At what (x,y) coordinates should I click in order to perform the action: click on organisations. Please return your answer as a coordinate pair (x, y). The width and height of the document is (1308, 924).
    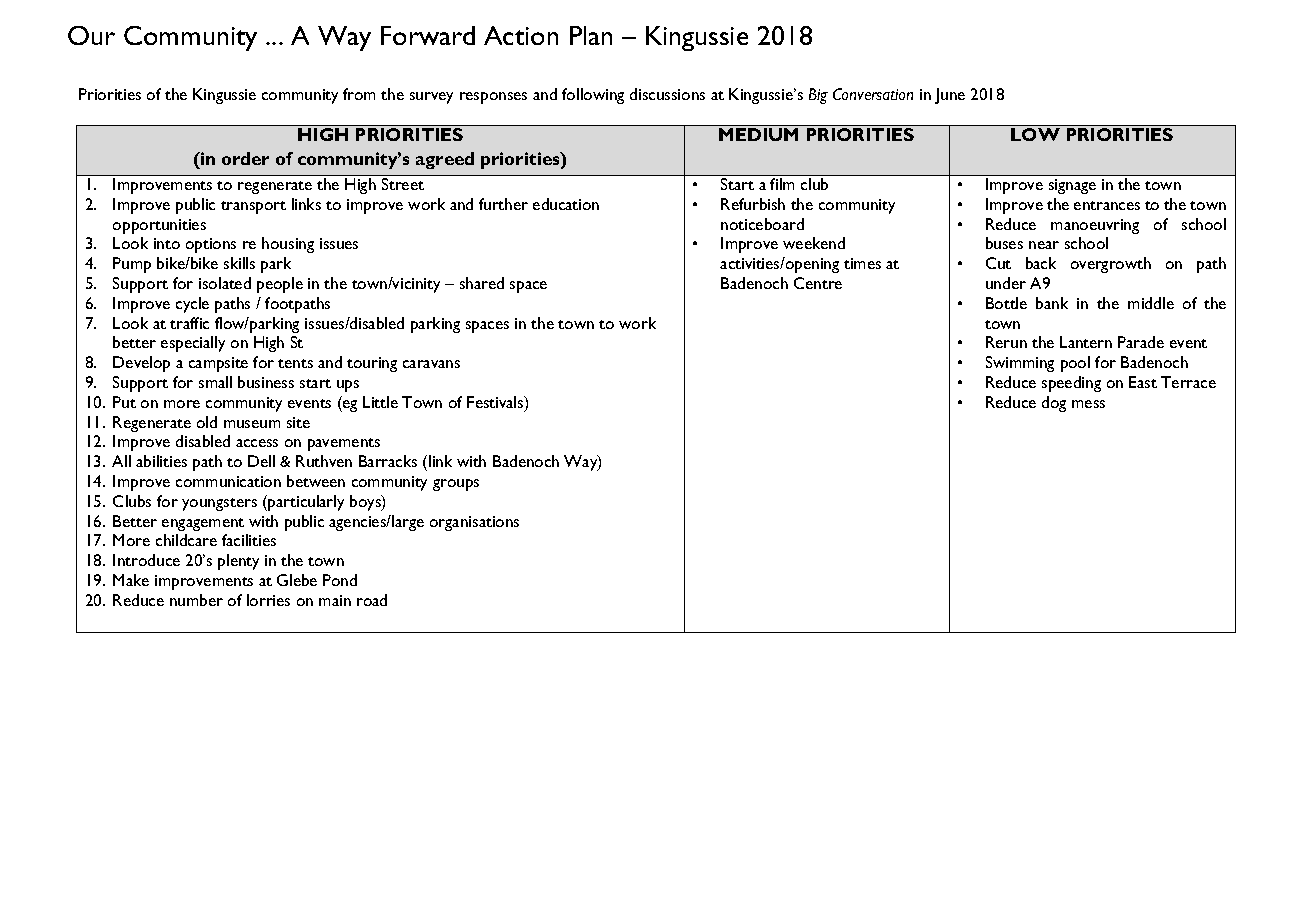
    Looking at the image, I should click on (474, 523).
